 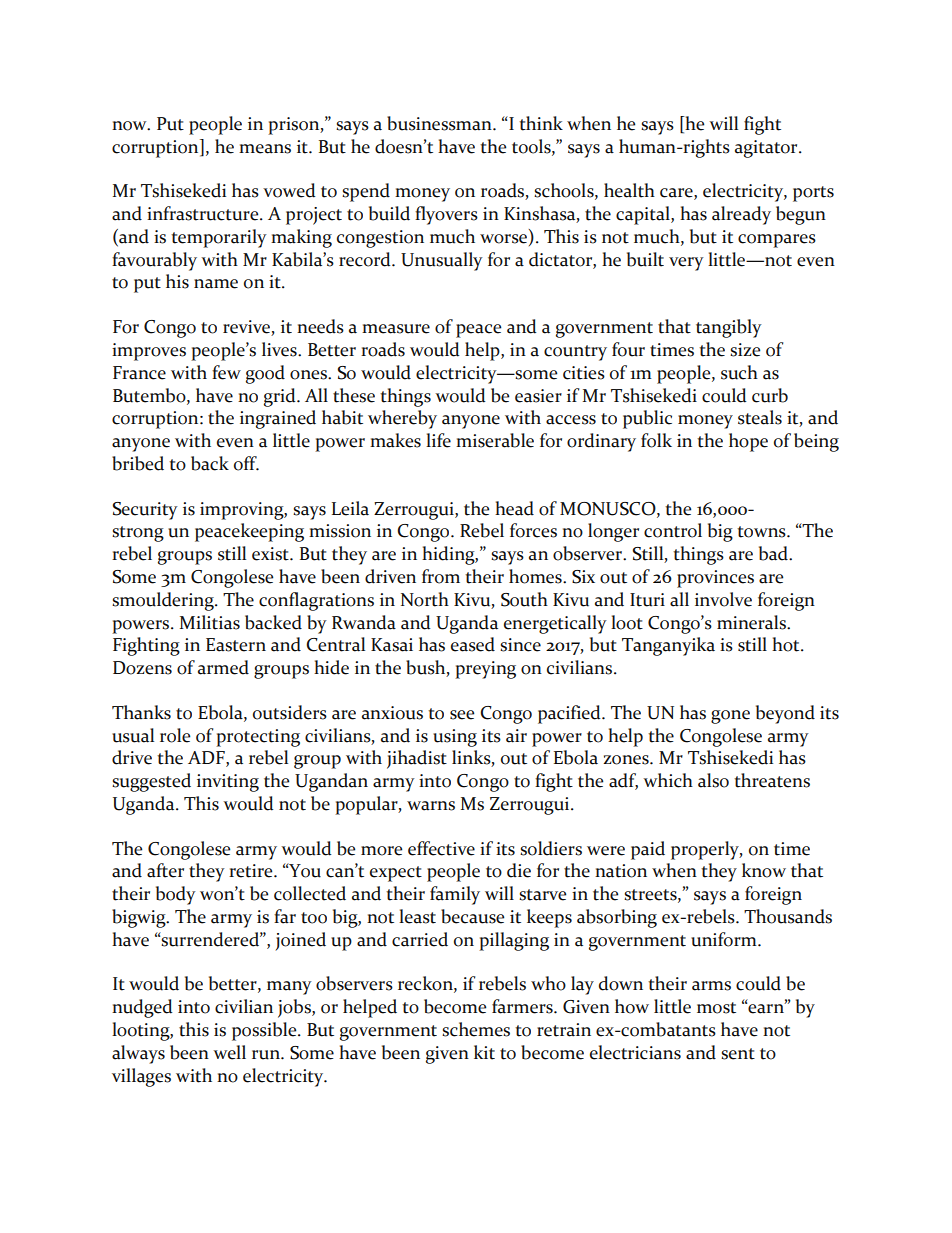 What do you see at coordinates (455, 895) in the screenshot?
I see `family` at bounding box center [455, 895].
